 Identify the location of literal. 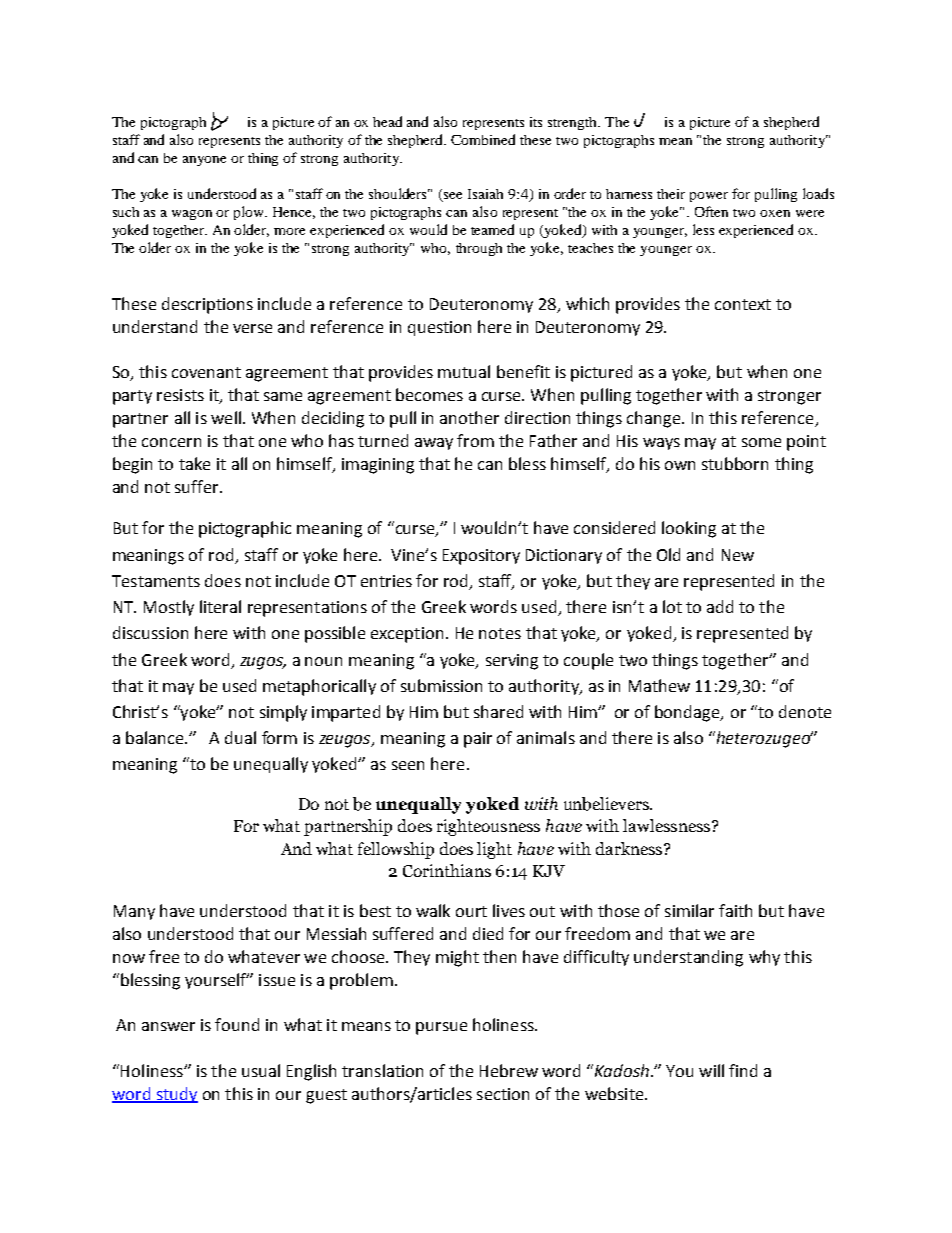
(220, 606).
